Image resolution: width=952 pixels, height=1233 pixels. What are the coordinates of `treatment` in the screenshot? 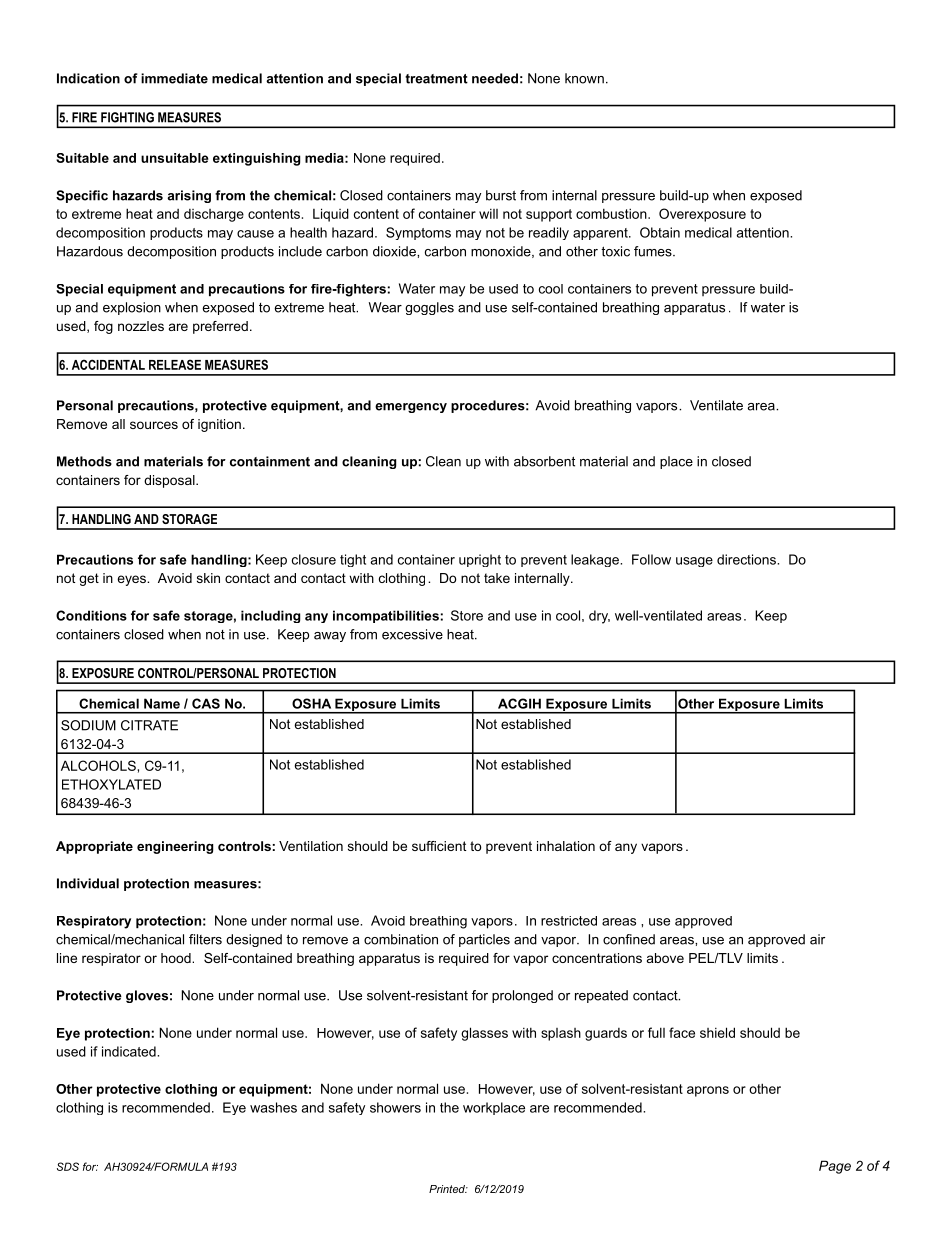 It's located at (436, 79).
